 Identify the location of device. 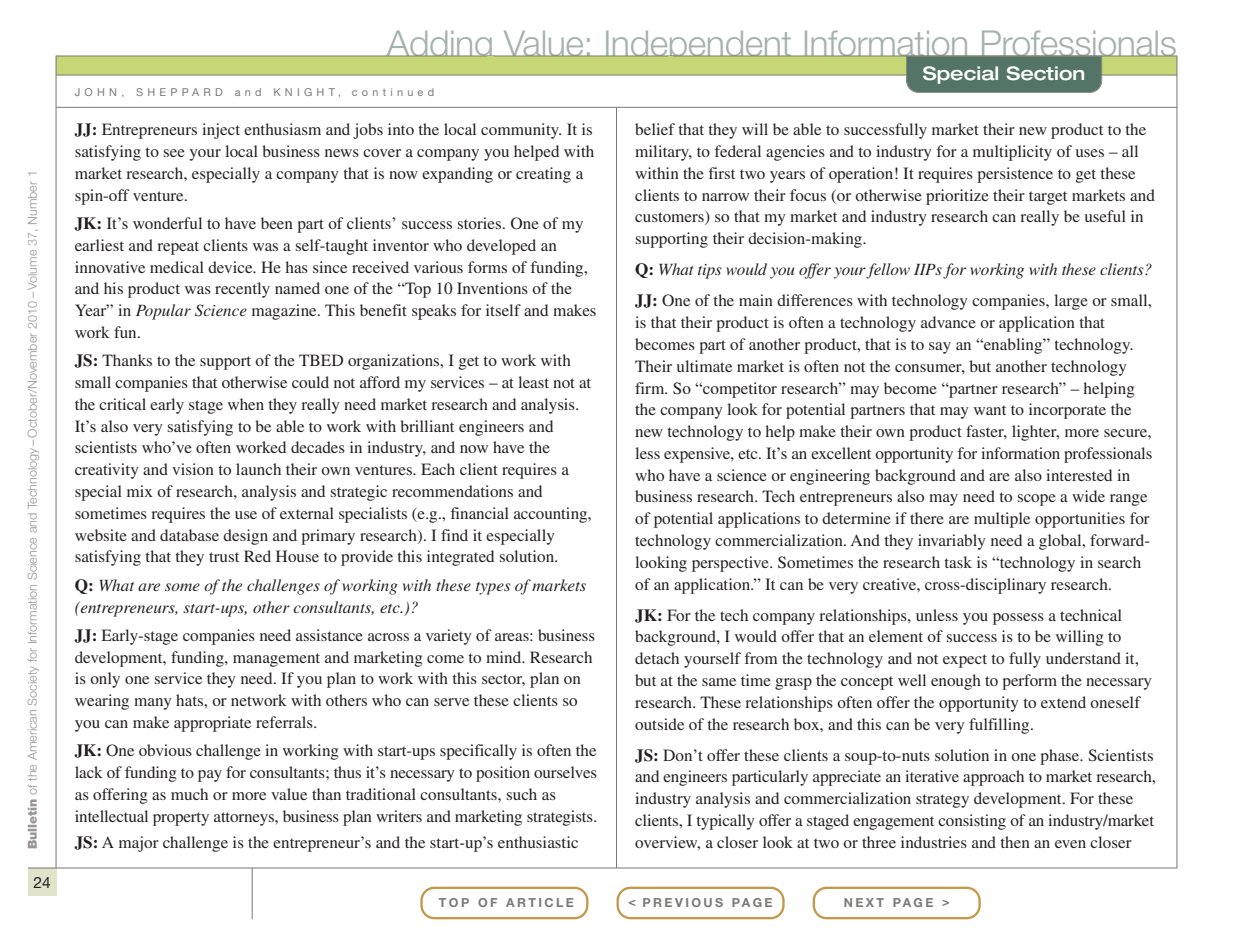
(231, 267).
